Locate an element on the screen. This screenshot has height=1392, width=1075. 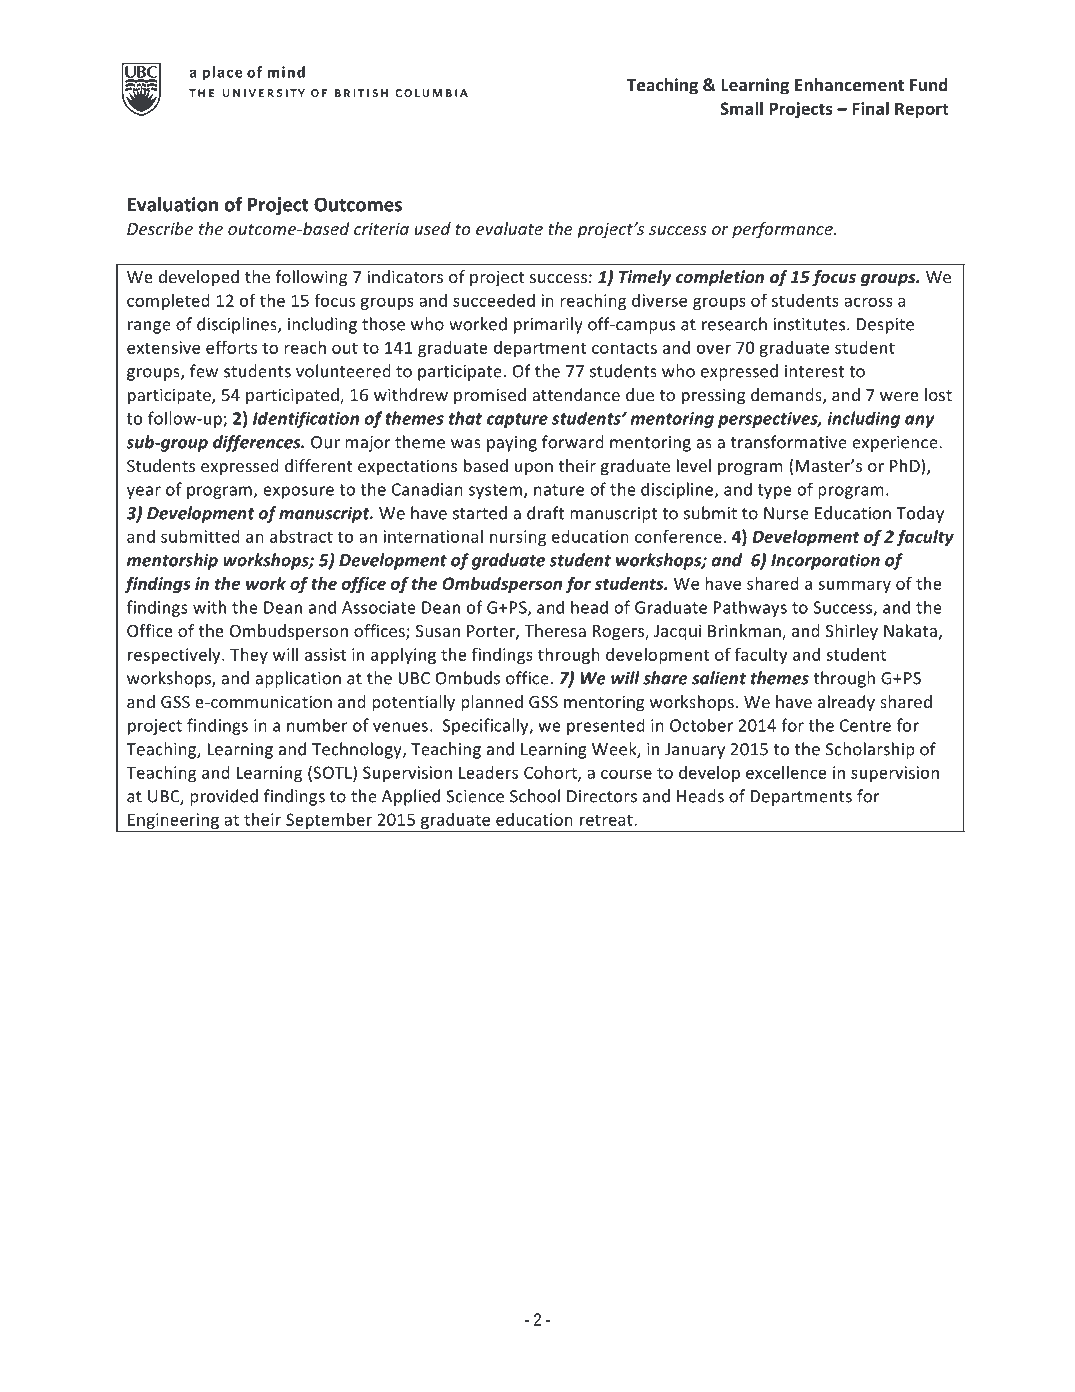
excellence is located at coordinates (786, 772).
